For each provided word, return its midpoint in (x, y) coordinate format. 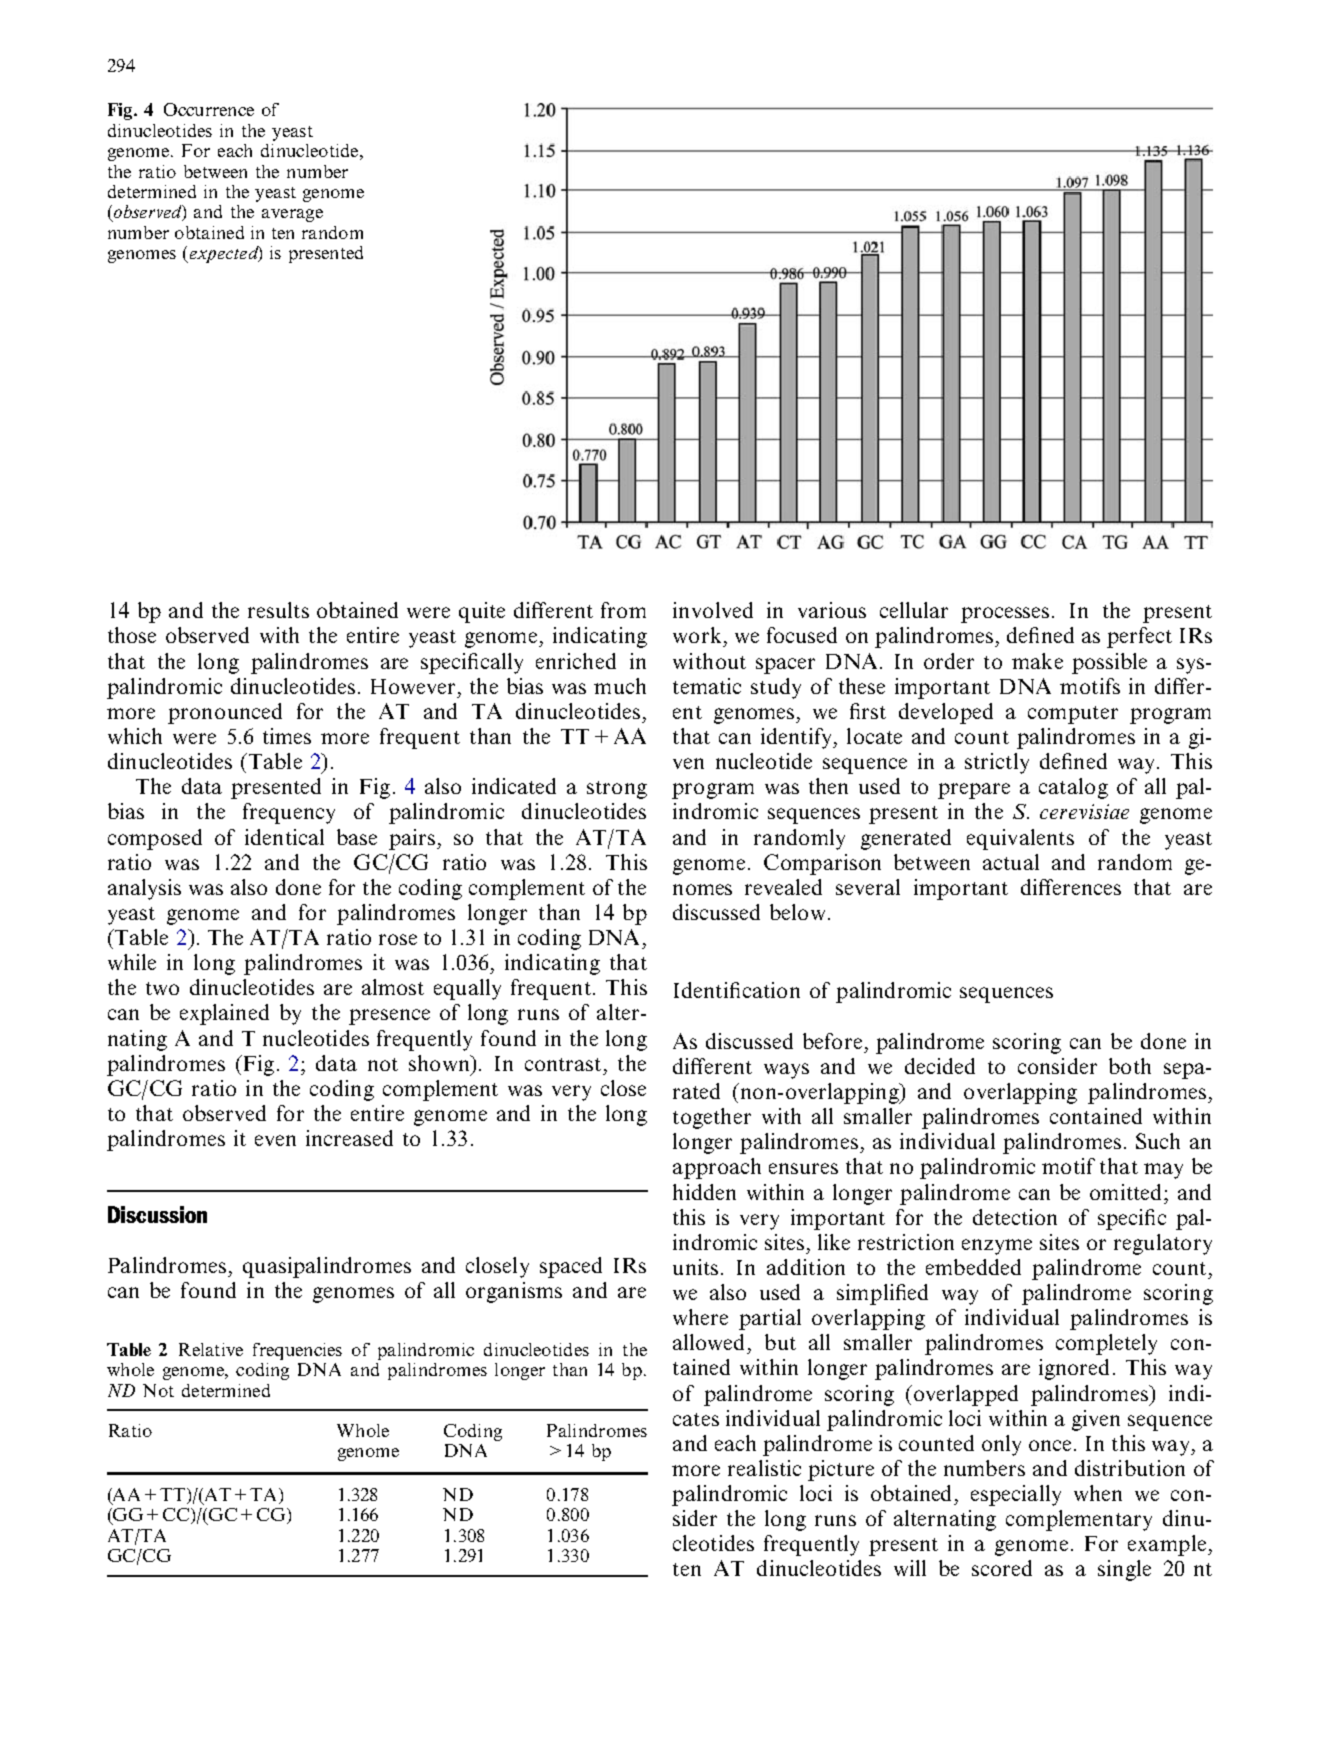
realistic (764, 1468)
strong (617, 790)
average (292, 215)
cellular (914, 610)
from (623, 610)
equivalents (1020, 839)
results (278, 610)
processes (1005, 615)
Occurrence (209, 109)
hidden (704, 1192)
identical (284, 837)
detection (1015, 1217)
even (275, 1140)
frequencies (297, 1351)
